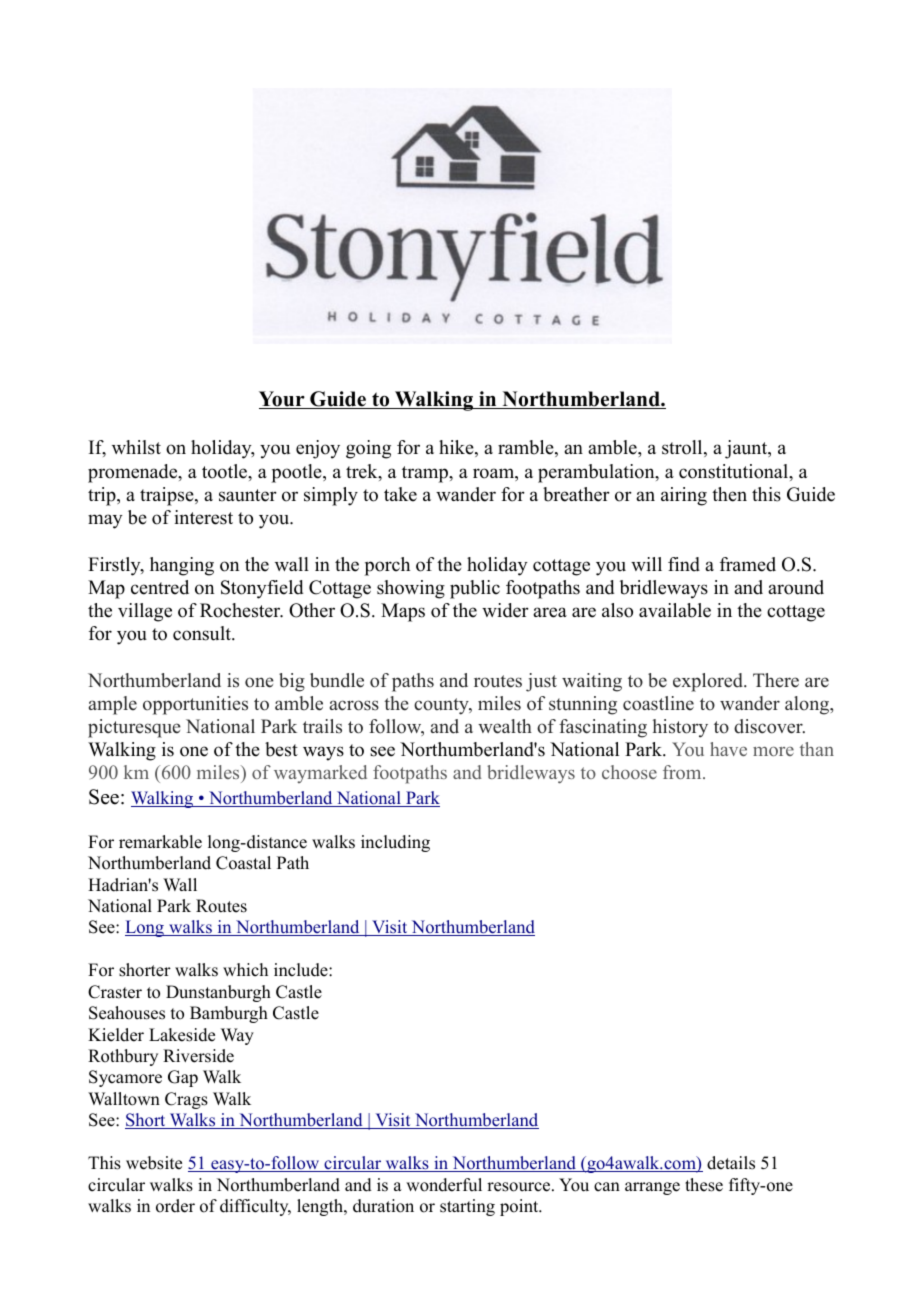 The width and height of the page is (924, 1308). What do you see at coordinates (302, 970) in the page?
I see `include` at bounding box center [302, 970].
